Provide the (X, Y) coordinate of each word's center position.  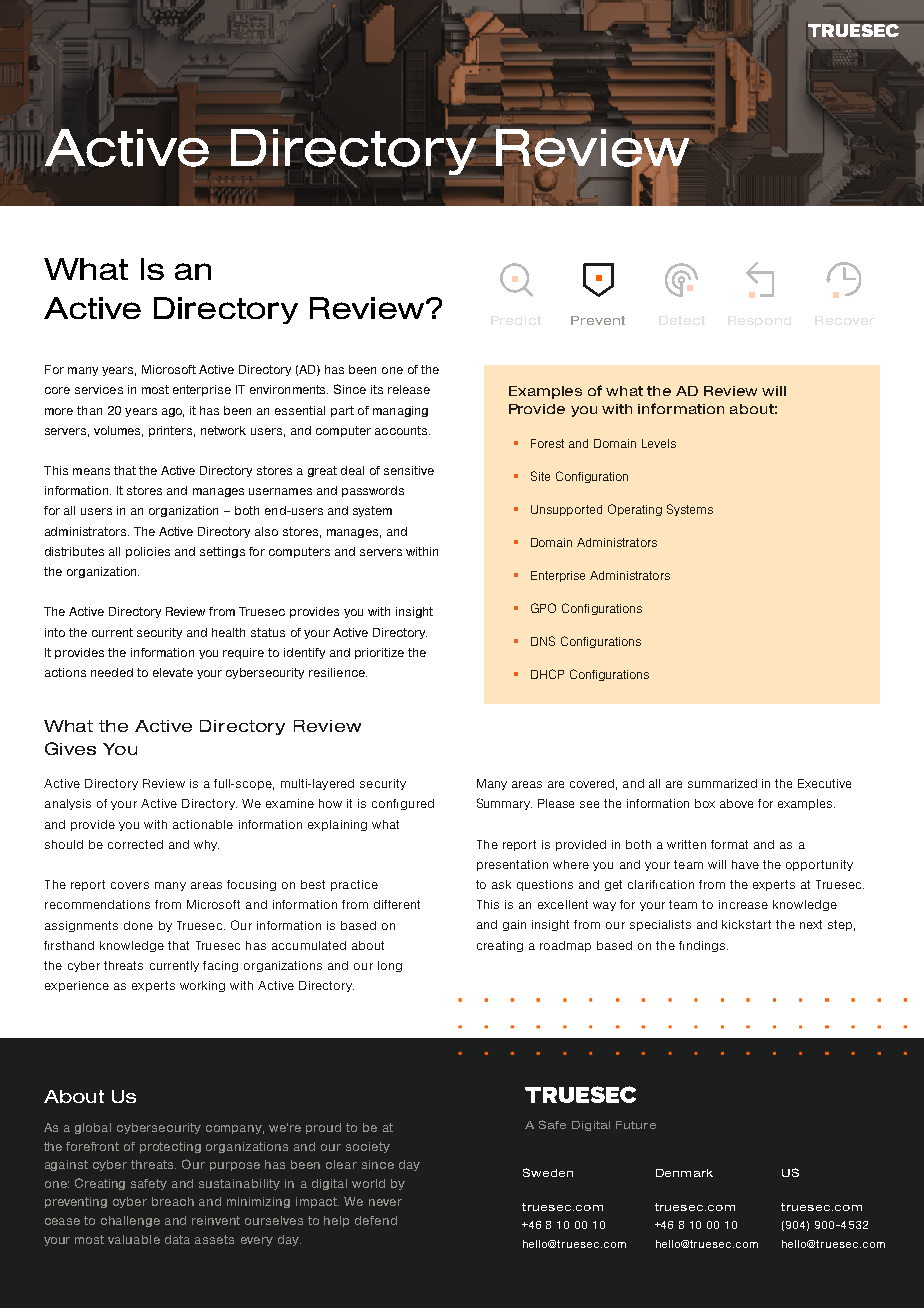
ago (173, 412)
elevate (173, 672)
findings (702, 946)
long (390, 966)
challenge (130, 1221)
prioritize (379, 653)
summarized (722, 783)
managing (400, 411)
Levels (659, 443)
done (138, 925)
